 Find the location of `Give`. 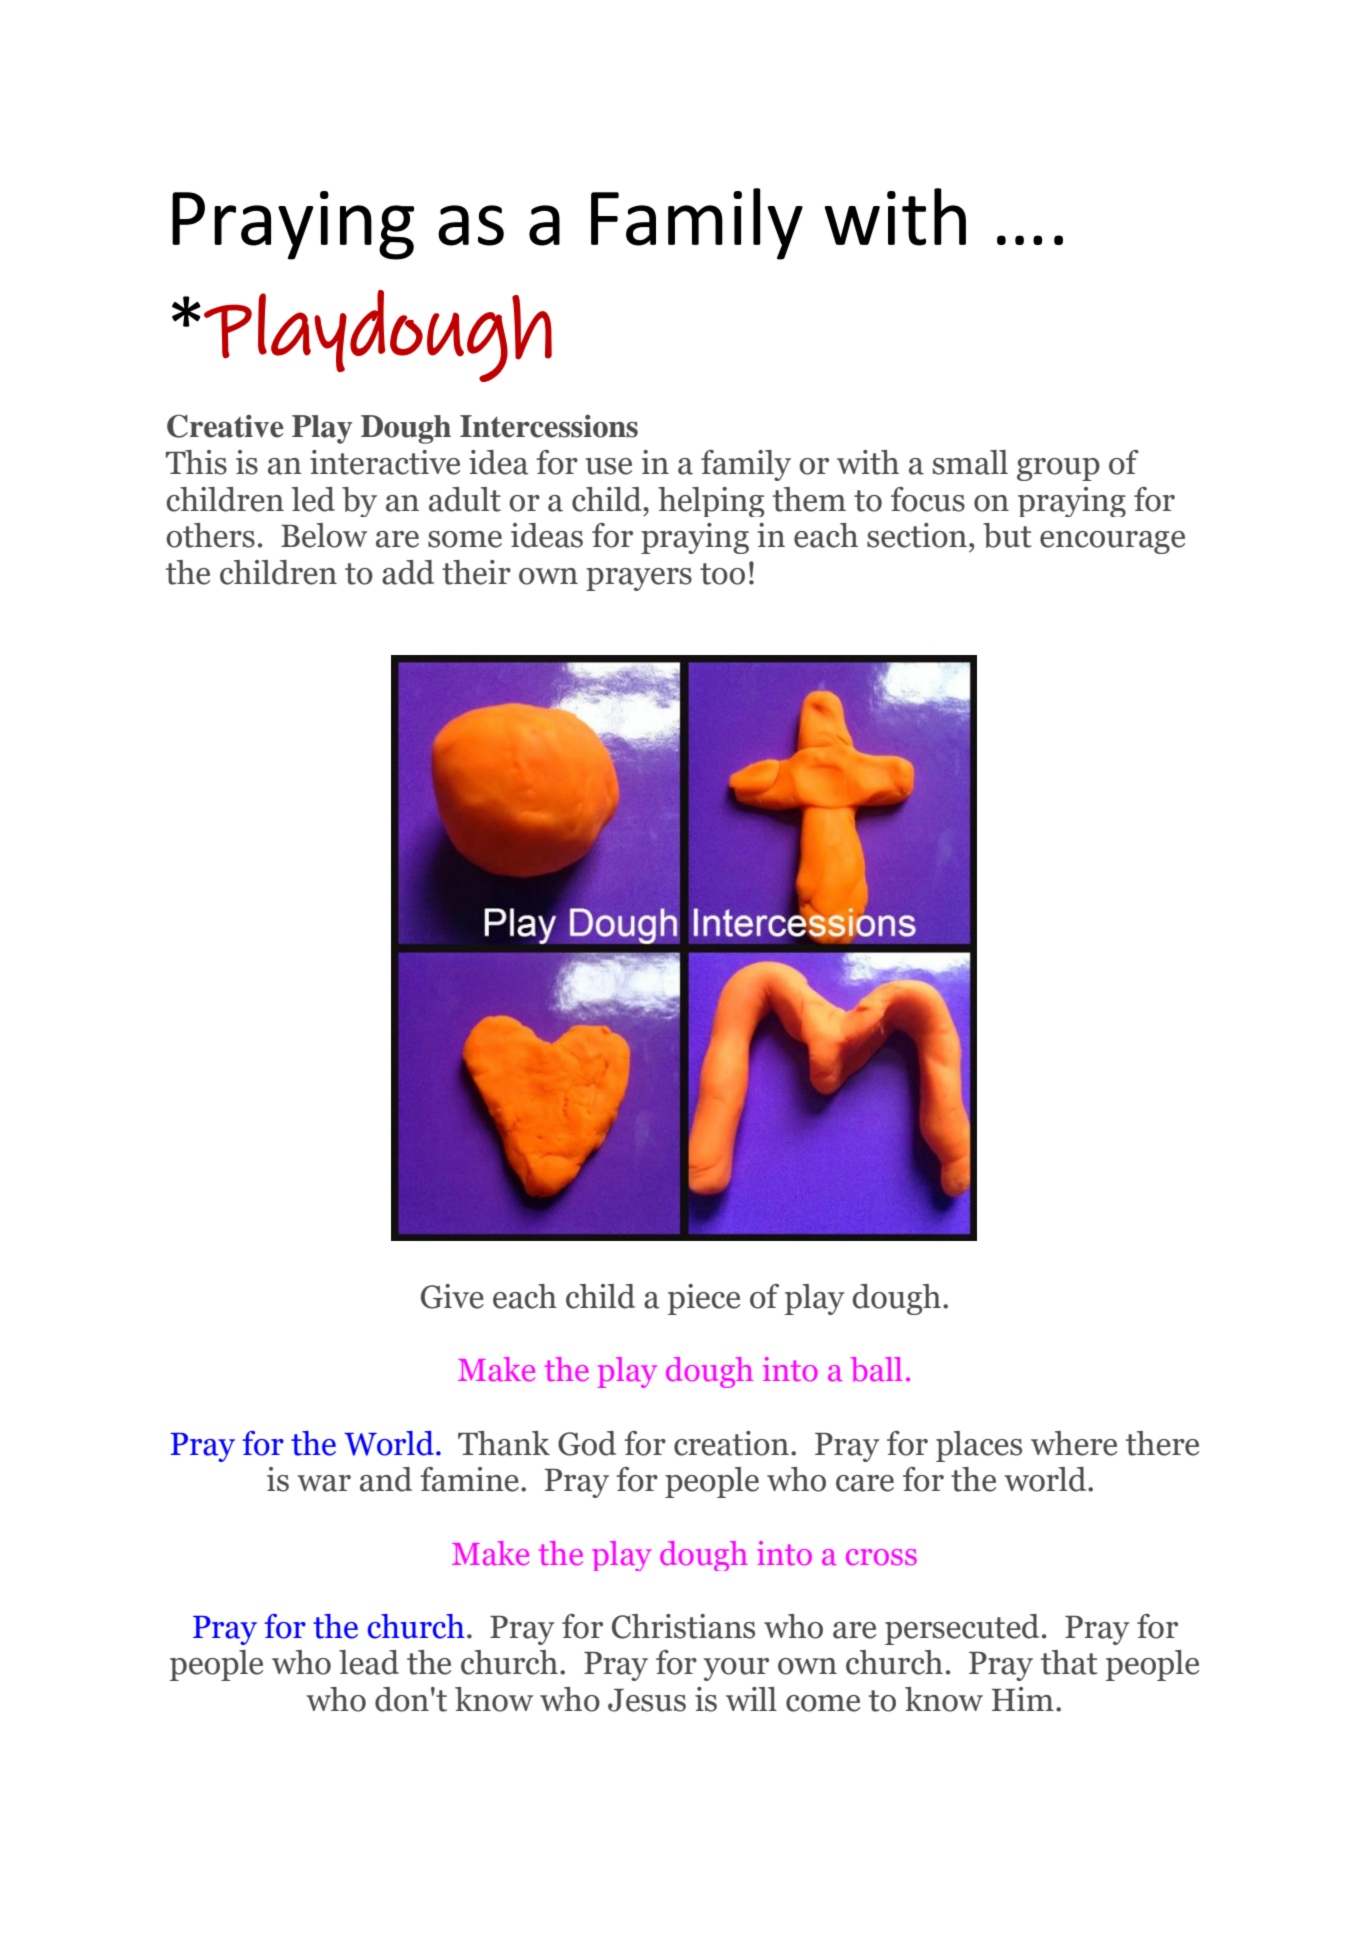

Give is located at coordinates (452, 1296).
